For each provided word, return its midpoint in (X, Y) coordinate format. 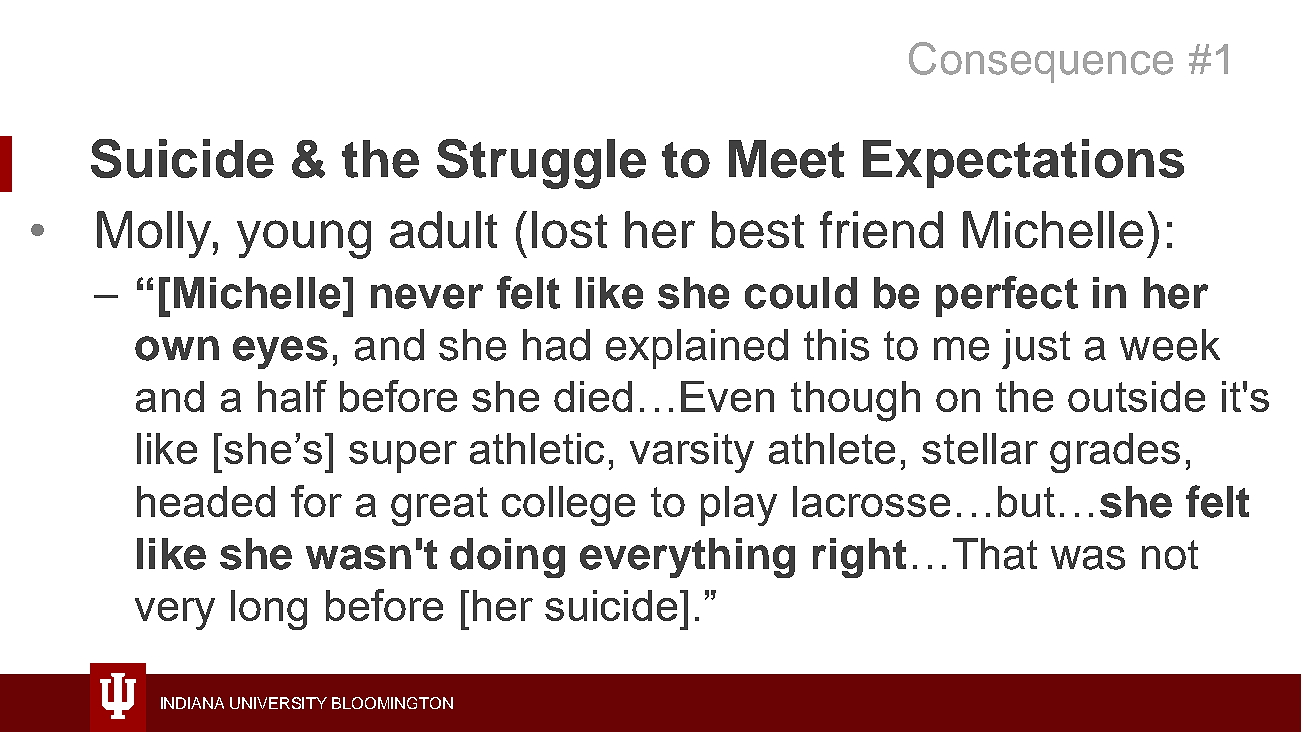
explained (697, 349)
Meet (786, 159)
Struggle (541, 164)
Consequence (1041, 62)
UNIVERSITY (278, 703)
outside (1136, 396)
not (1170, 555)
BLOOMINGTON (392, 703)
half (292, 396)
